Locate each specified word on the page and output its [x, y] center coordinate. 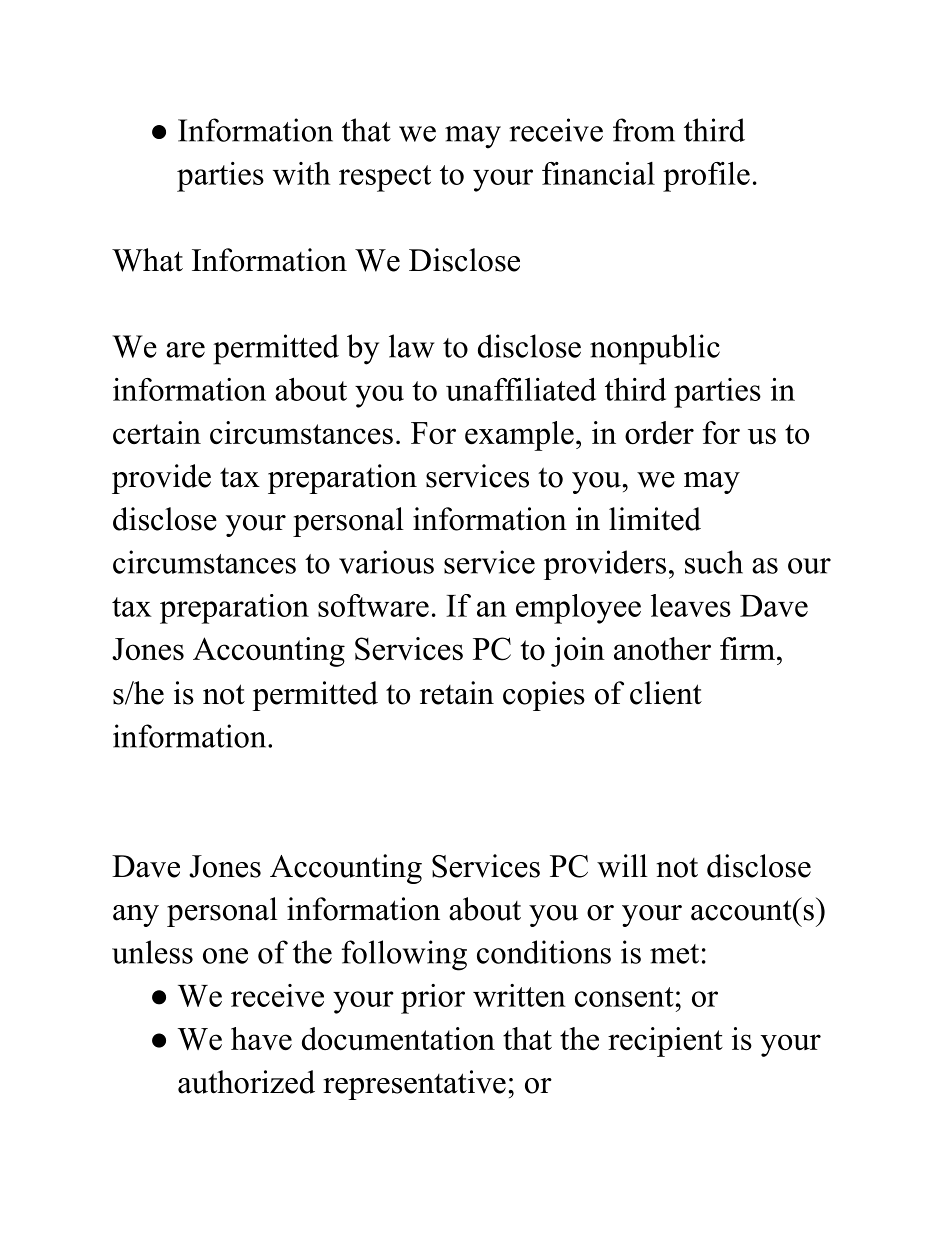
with [301, 173]
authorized [246, 1082]
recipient [665, 1042]
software [373, 605]
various [386, 562]
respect [385, 178]
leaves [691, 605]
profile [706, 177]
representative [414, 1085]
